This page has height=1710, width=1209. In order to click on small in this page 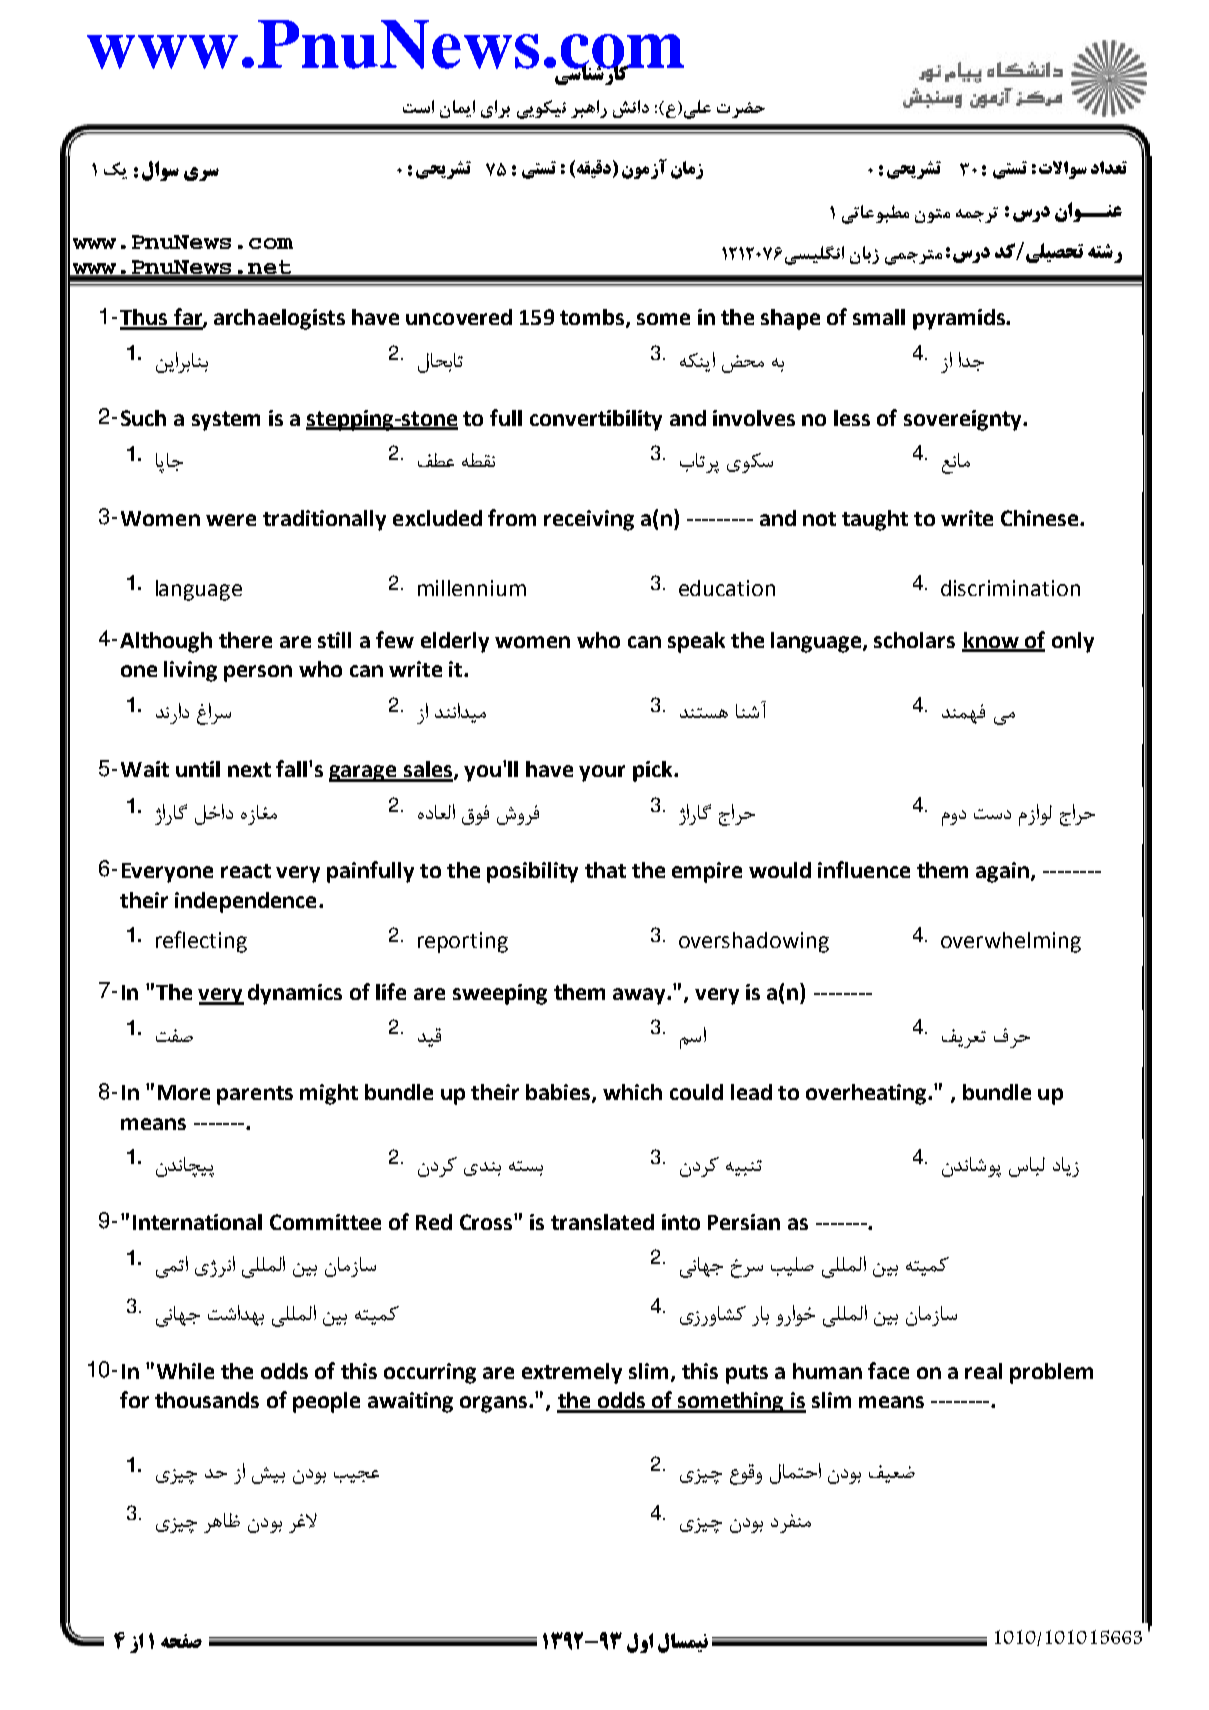, I will do `click(879, 317)`.
